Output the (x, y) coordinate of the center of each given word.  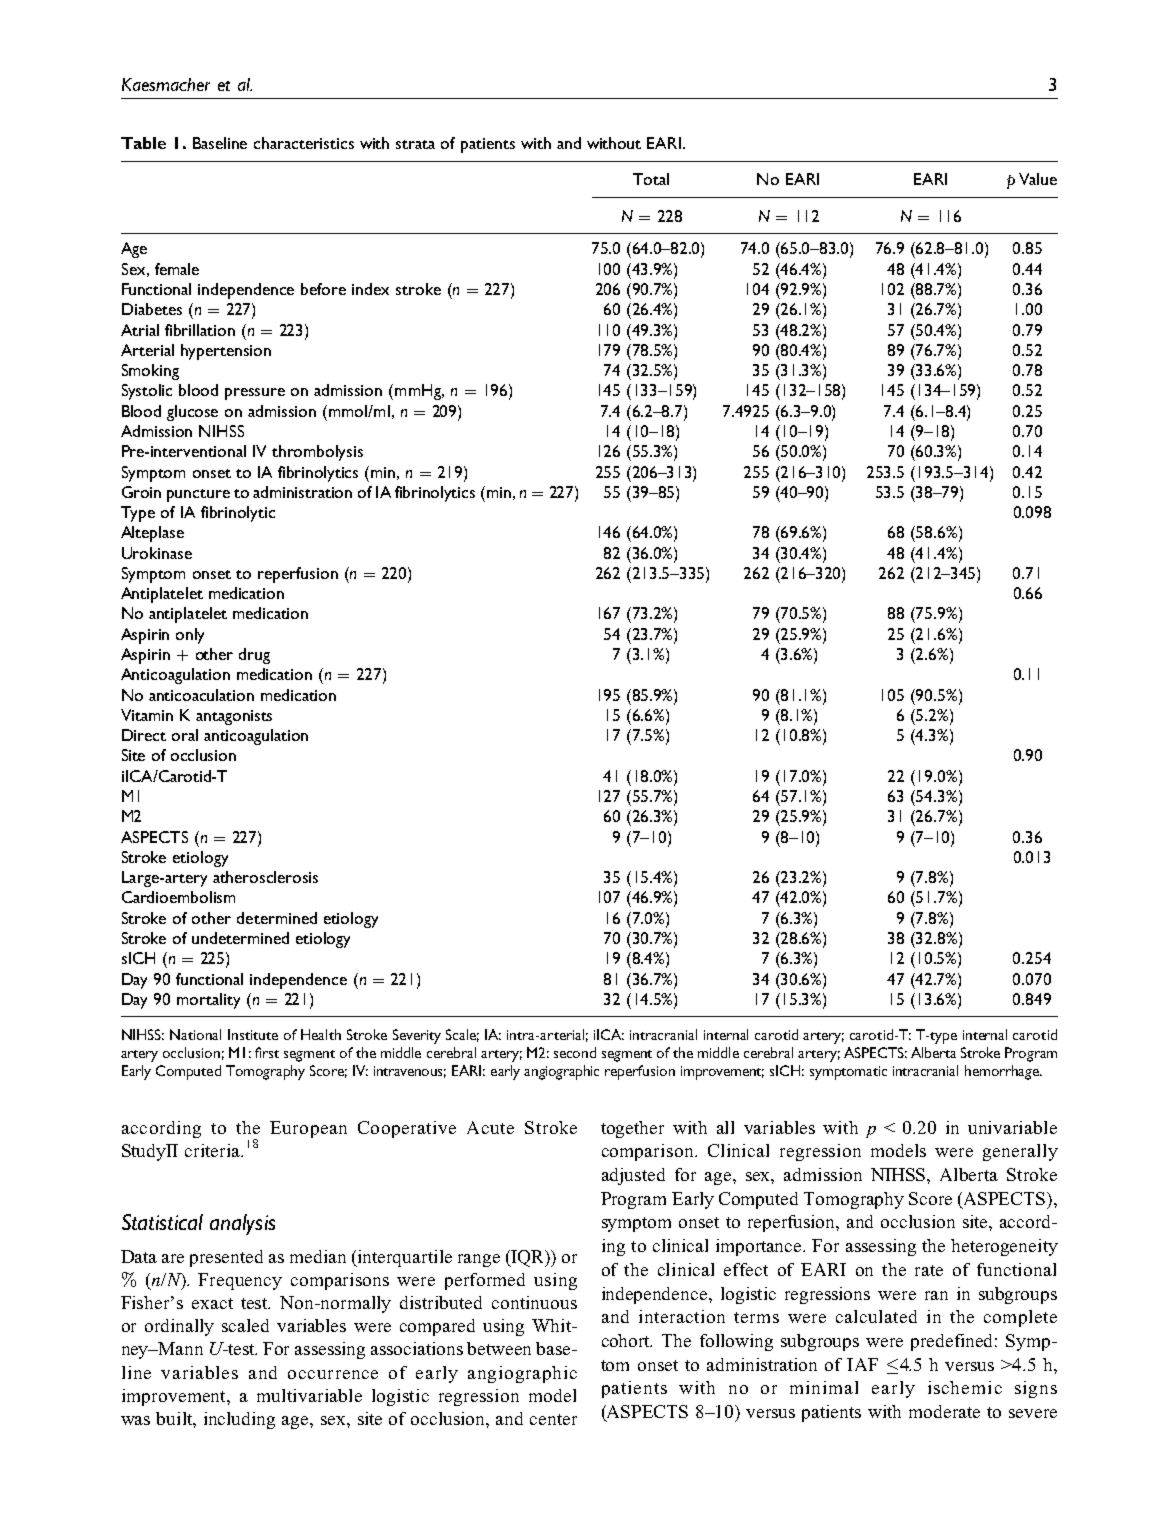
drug (254, 656)
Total (651, 179)
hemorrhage (1003, 1072)
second (575, 1052)
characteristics (304, 143)
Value (1038, 179)
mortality (208, 1001)
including (239, 1420)
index (370, 289)
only (190, 636)
